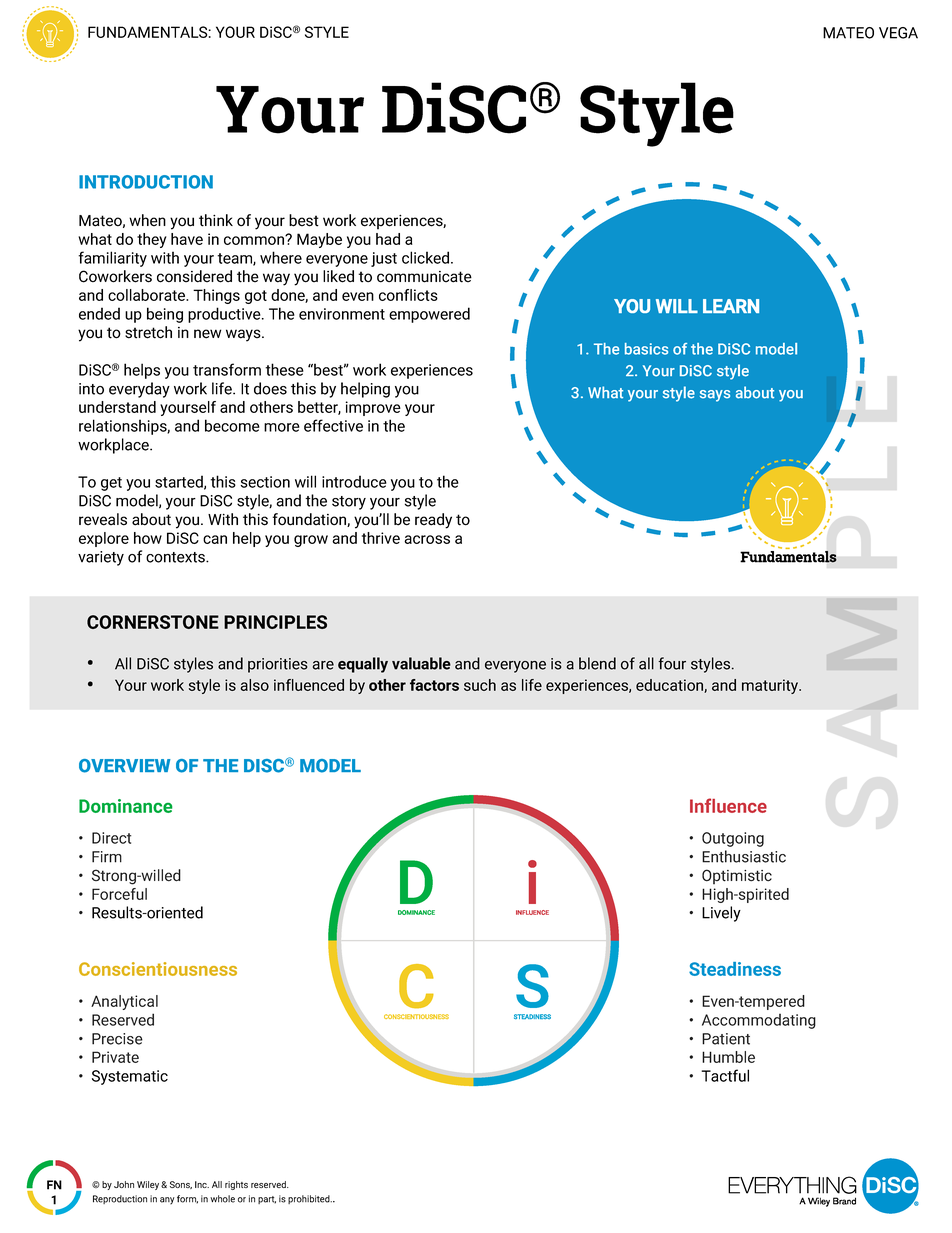 The width and height of the document is (952, 1233). What do you see at coordinates (388, 239) in the document?
I see `had` at bounding box center [388, 239].
